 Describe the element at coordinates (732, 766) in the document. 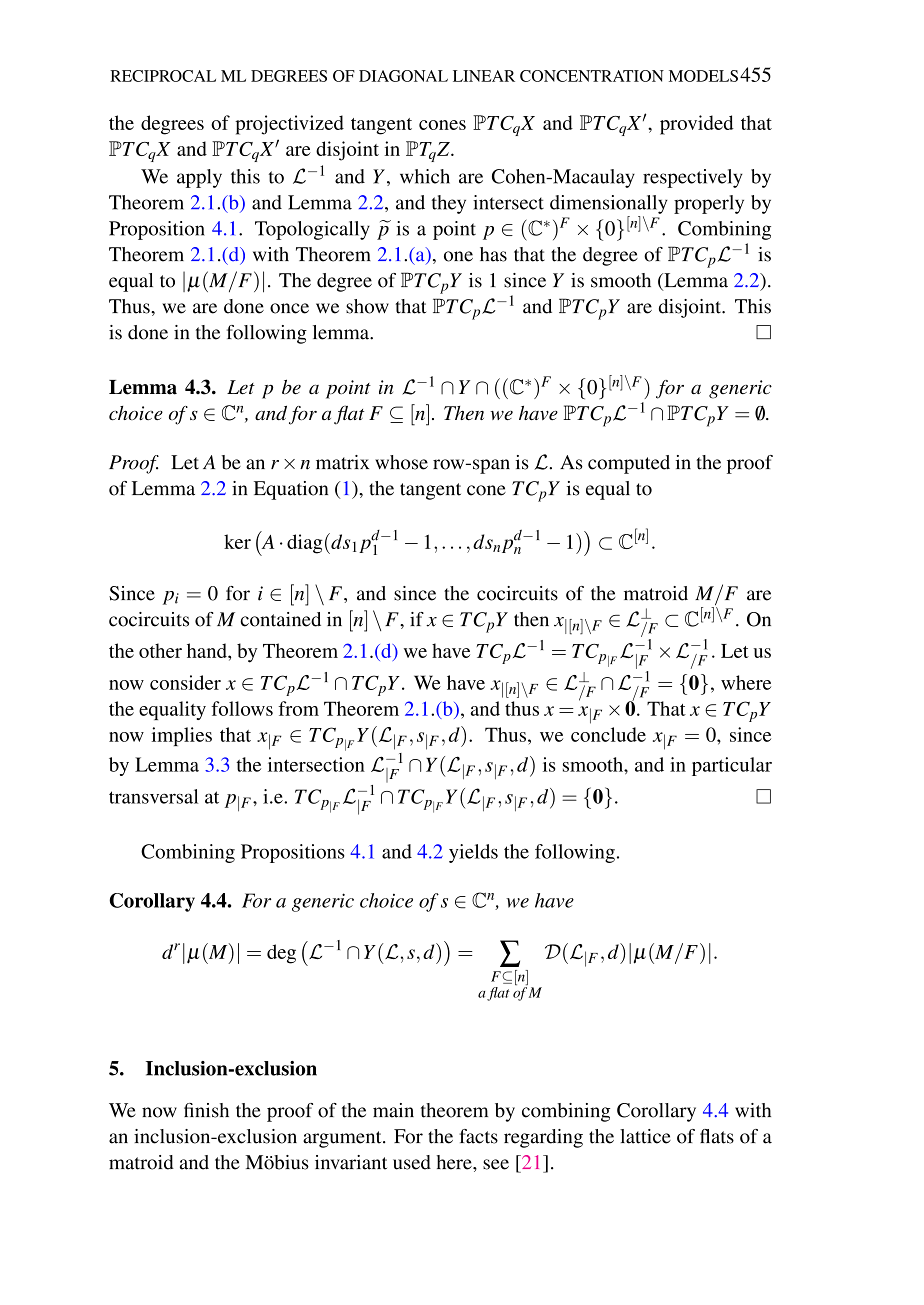

I see `particular` at that location.
